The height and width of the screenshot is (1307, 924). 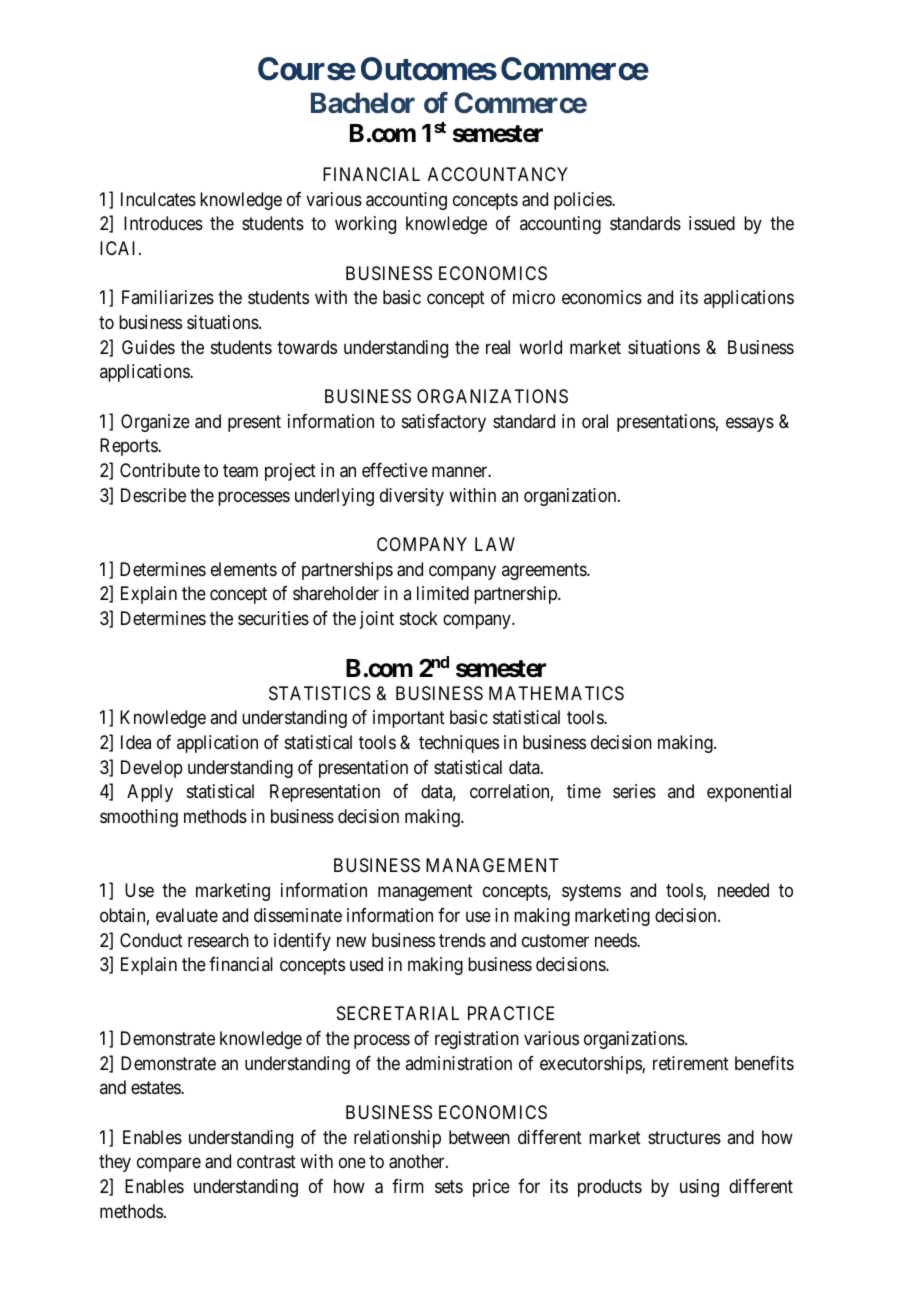 What do you see at coordinates (498, 174) in the screenshot?
I see `ACCOUNTANCY` at bounding box center [498, 174].
